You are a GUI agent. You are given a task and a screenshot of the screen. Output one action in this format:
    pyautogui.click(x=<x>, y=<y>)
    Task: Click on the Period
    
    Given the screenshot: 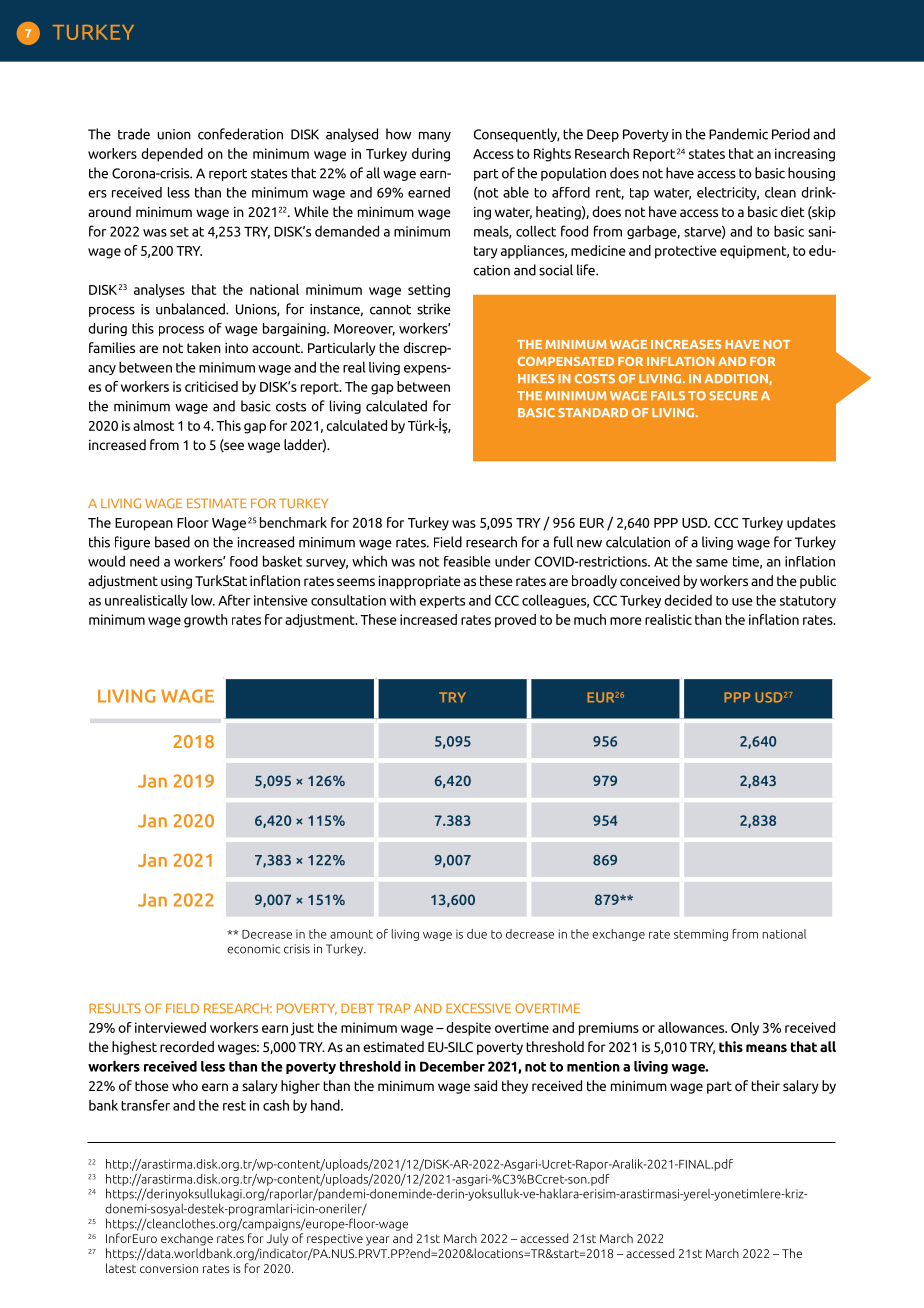 What is the action you would take?
    pyautogui.click(x=791, y=134)
